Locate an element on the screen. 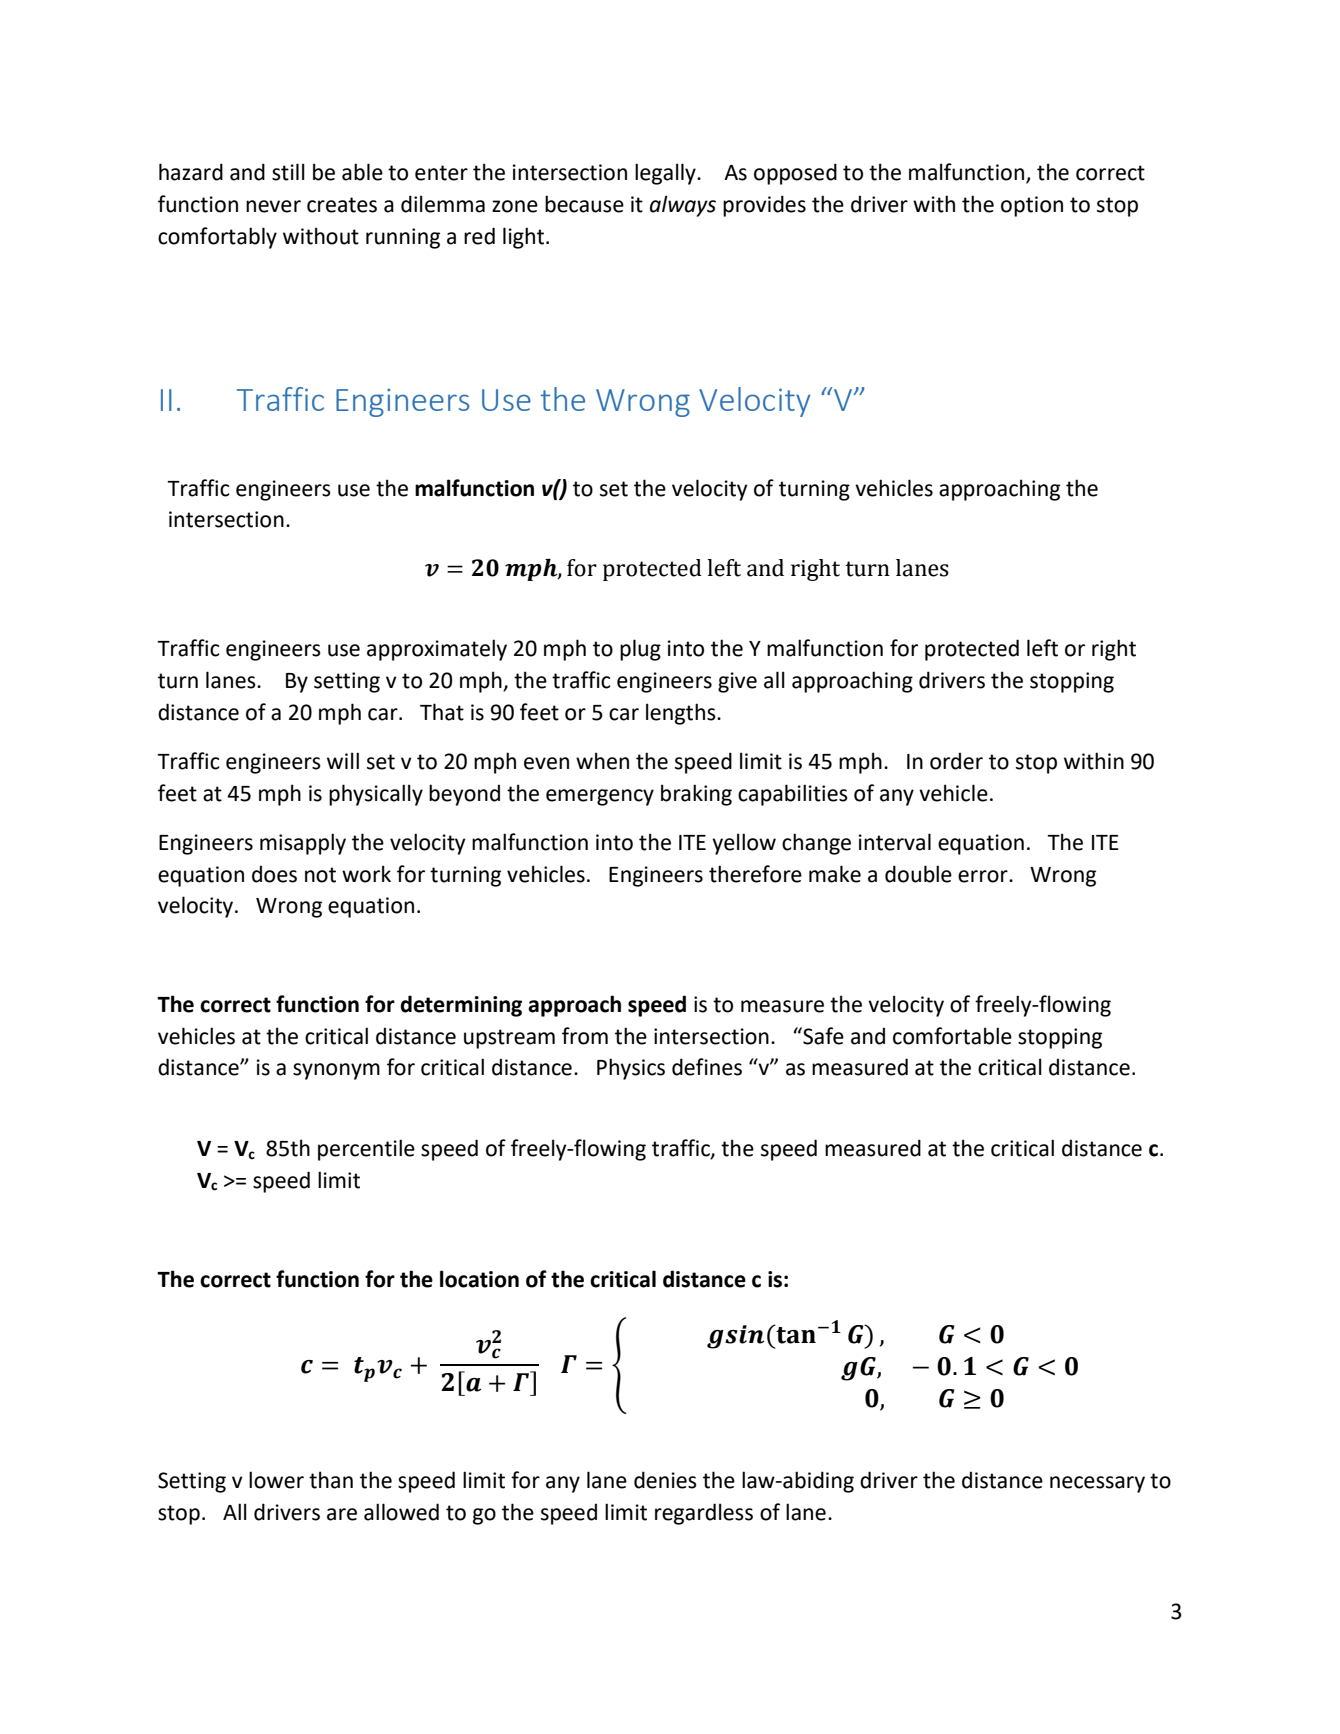  option is located at coordinates (1032, 206).
